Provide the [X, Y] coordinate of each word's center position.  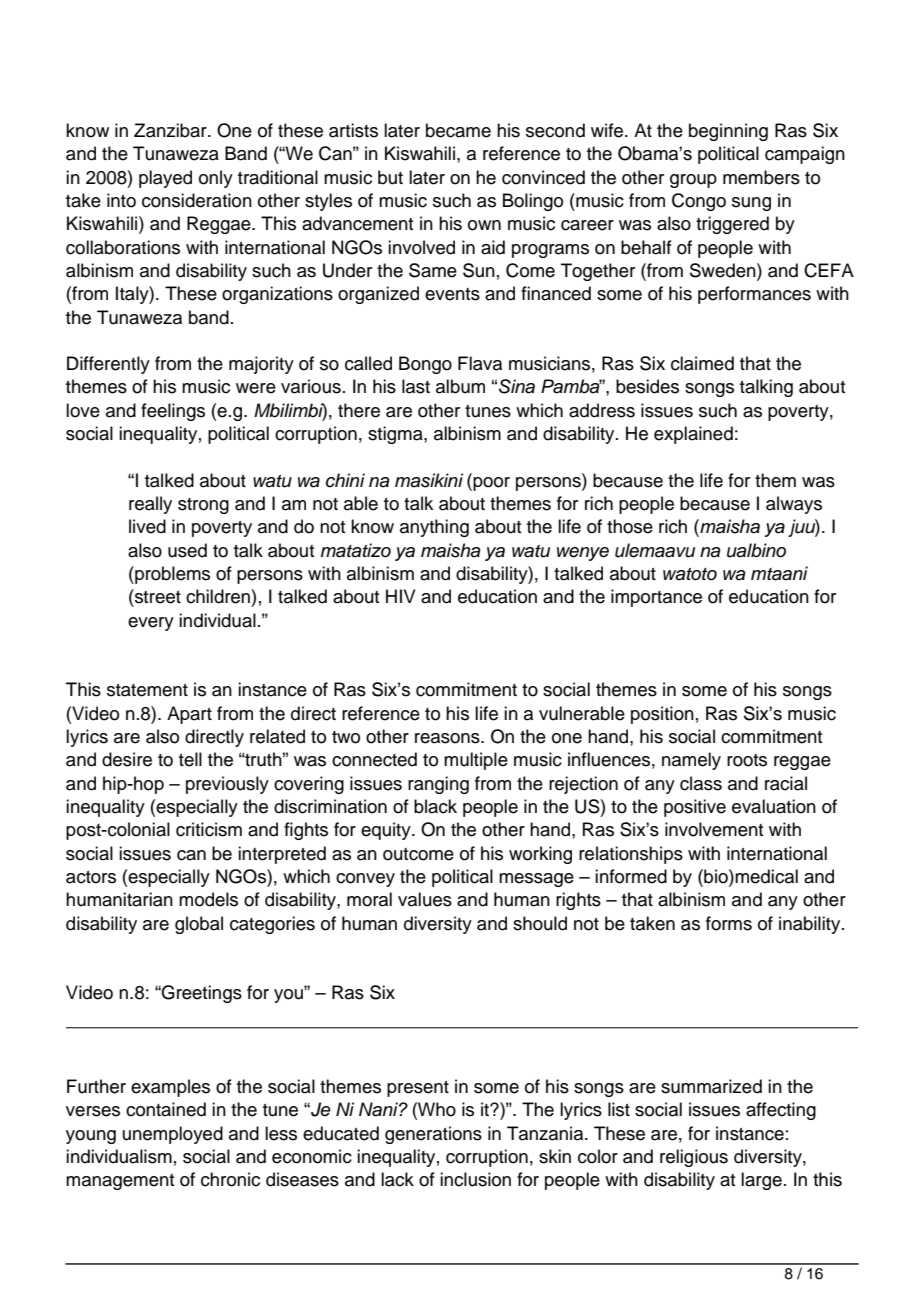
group [693, 181]
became [458, 130]
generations [433, 1135]
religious [694, 1158]
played [165, 179]
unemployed [173, 1135]
